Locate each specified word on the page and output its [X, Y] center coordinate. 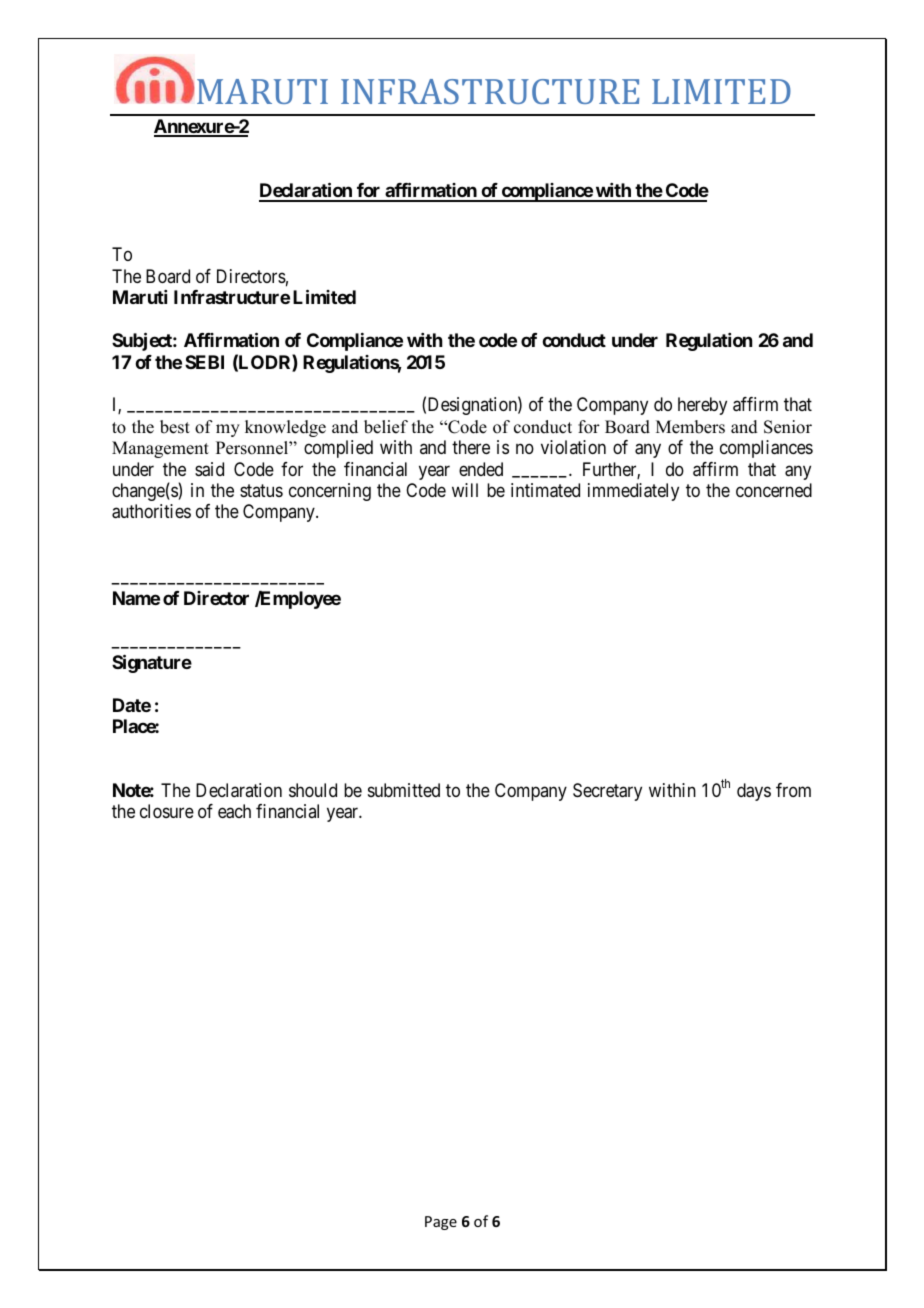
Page [441, 1223]
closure [167, 811]
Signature [152, 663]
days [754, 792]
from [793, 790]
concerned [774, 490]
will [465, 490]
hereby [702, 406]
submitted [404, 790]
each [234, 811]
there [471, 447]
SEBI [204, 362]
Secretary [607, 792]
